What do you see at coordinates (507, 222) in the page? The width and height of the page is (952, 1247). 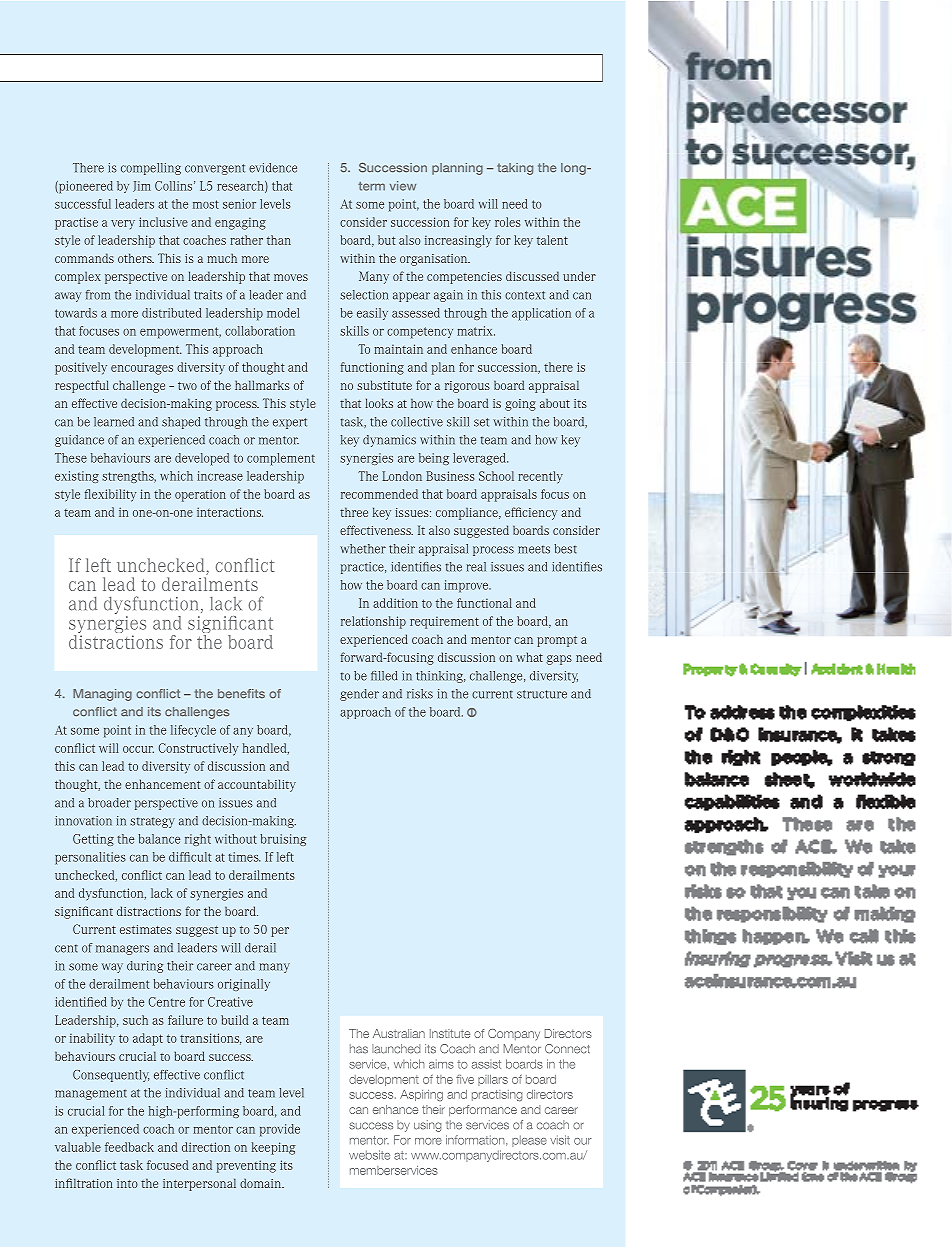 I see `roles` at bounding box center [507, 222].
